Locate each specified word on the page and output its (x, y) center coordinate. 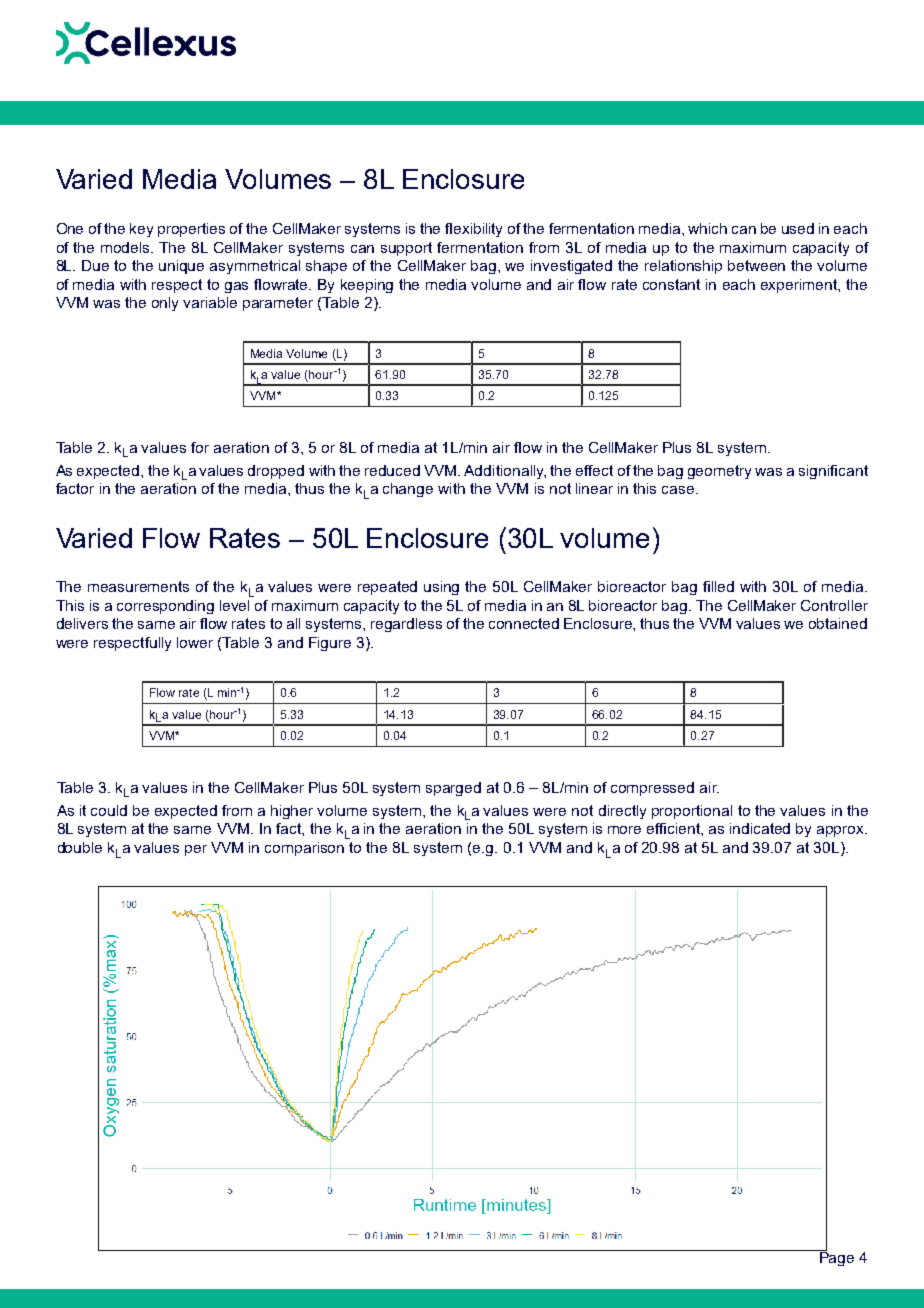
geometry (719, 472)
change (408, 490)
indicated (760, 828)
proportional (692, 812)
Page (835, 1258)
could (109, 810)
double (80, 847)
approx (842, 831)
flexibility (473, 230)
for (200, 447)
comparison (304, 849)
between (756, 265)
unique (181, 267)
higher (292, 812)
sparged (453, 789)
